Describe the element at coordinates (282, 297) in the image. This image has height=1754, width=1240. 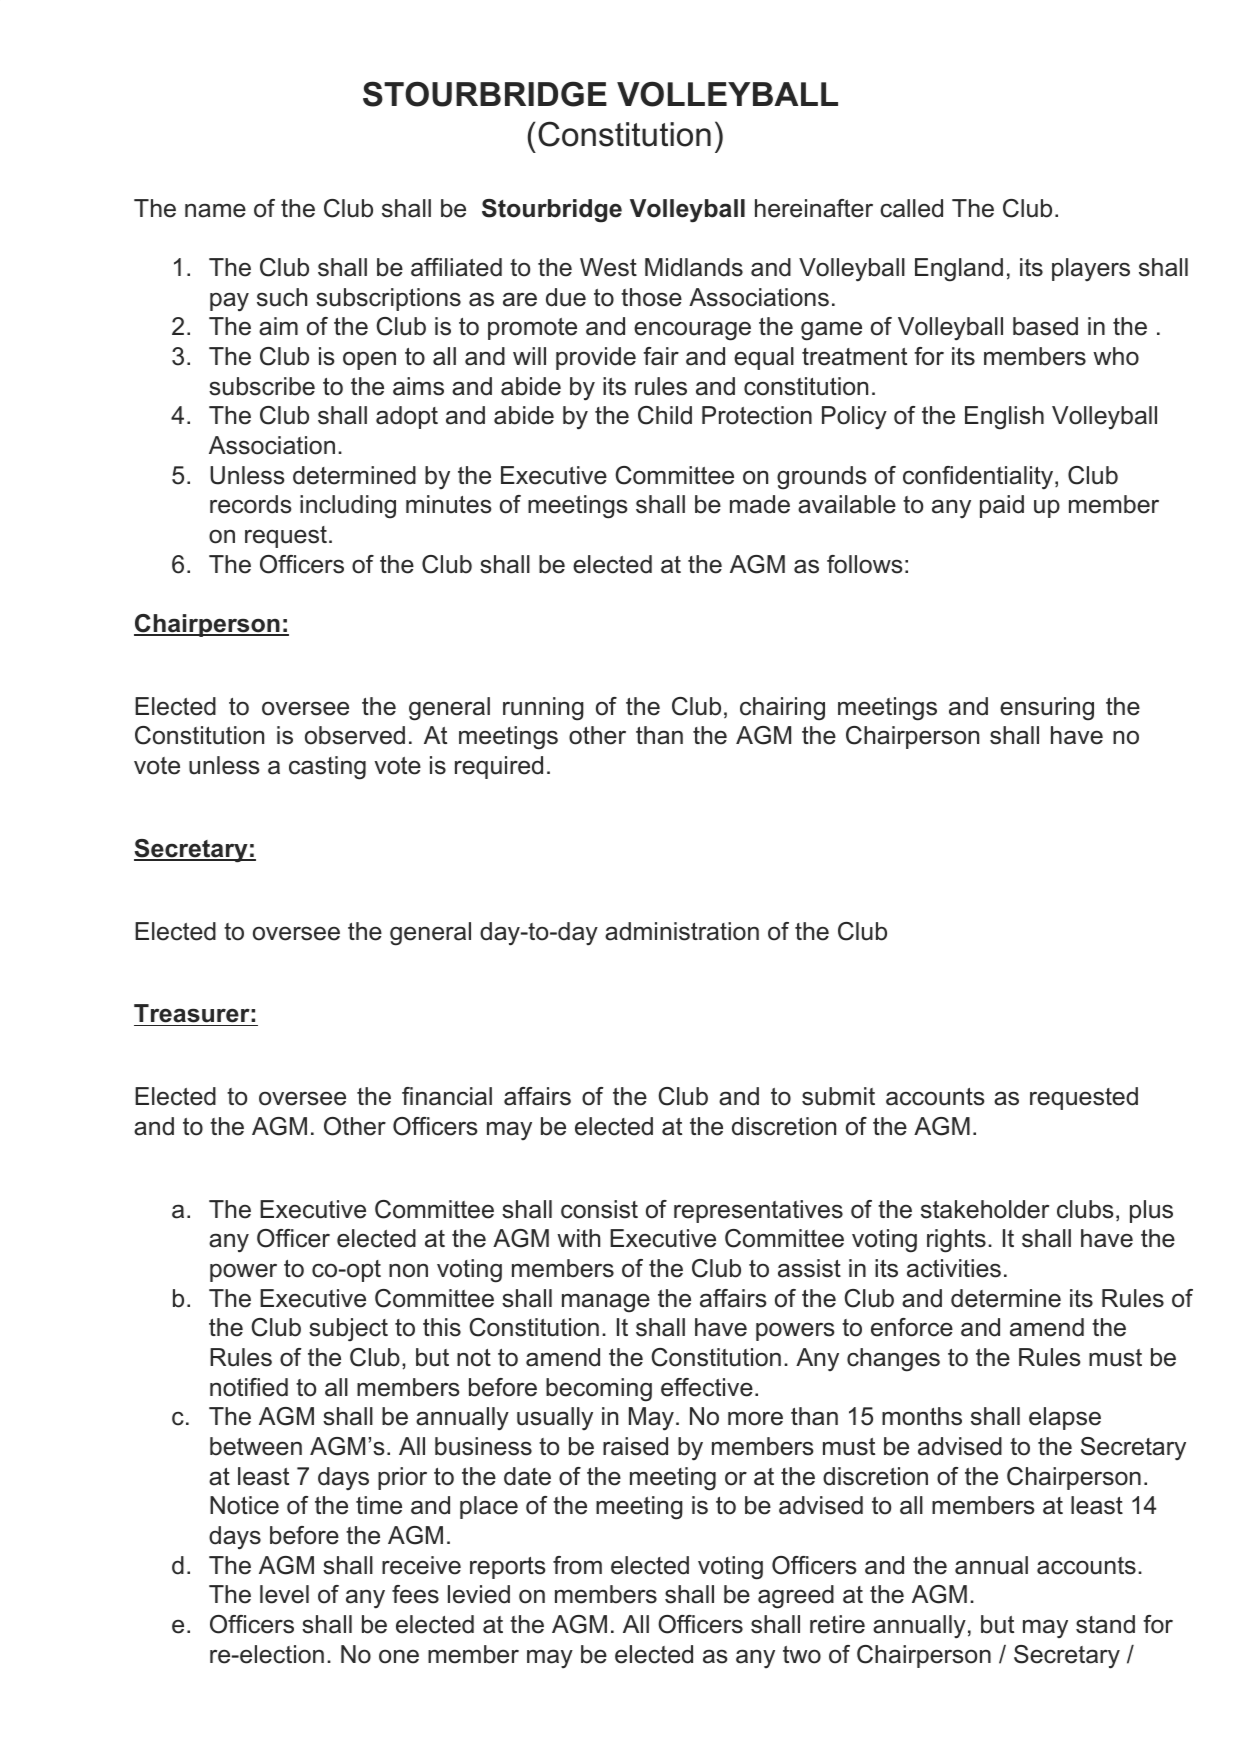
I see `such` at that location.
